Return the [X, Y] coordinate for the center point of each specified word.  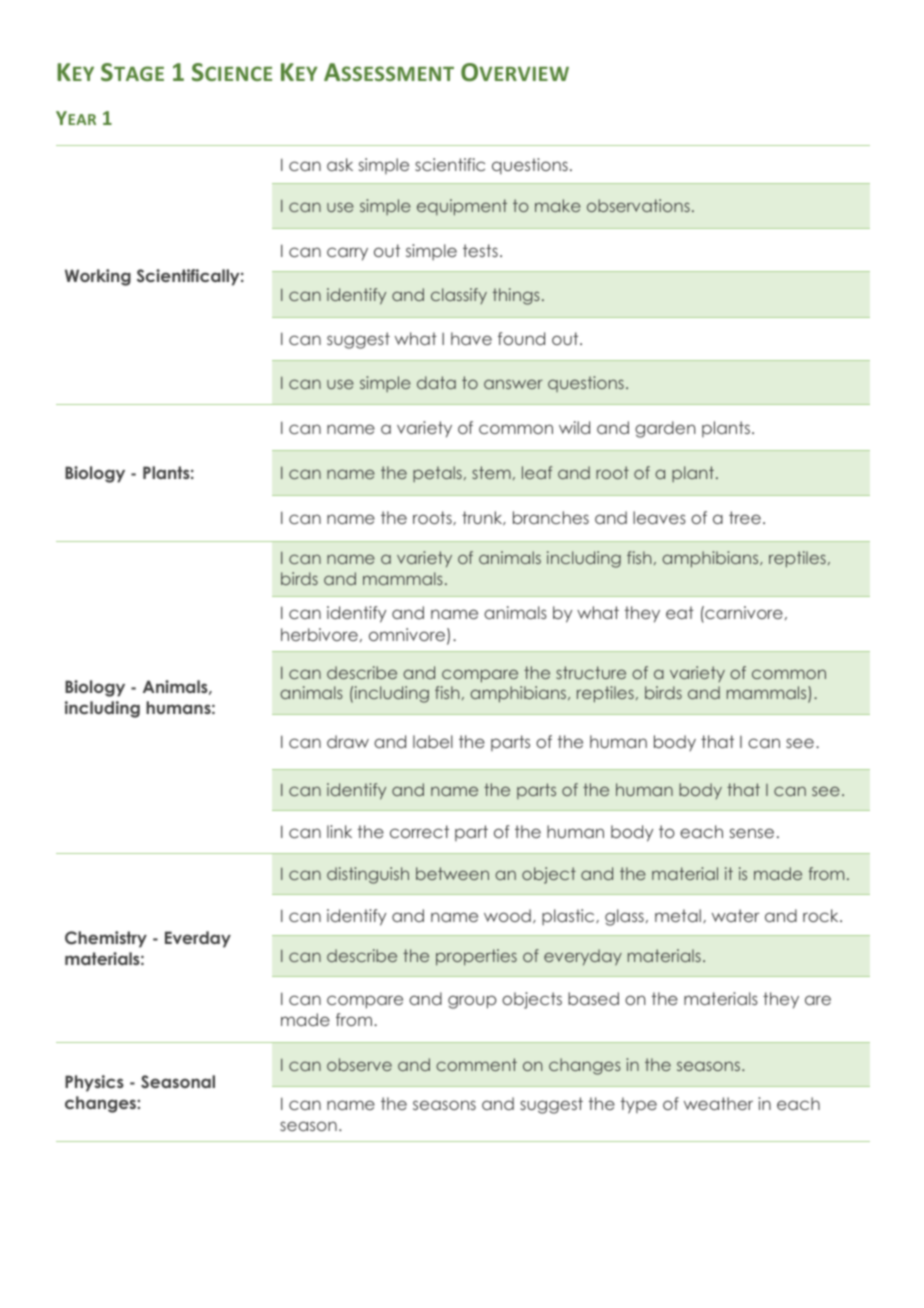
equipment [462, 207]
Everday [198, 939]
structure [591, 672]
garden [665, 429]
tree [745, 517]
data [436, 382]
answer [513, 384]
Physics [94, 1083]
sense [752, 833]
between [452, 873]
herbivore [319, 634]
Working [98, 277]
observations [638, 205]
